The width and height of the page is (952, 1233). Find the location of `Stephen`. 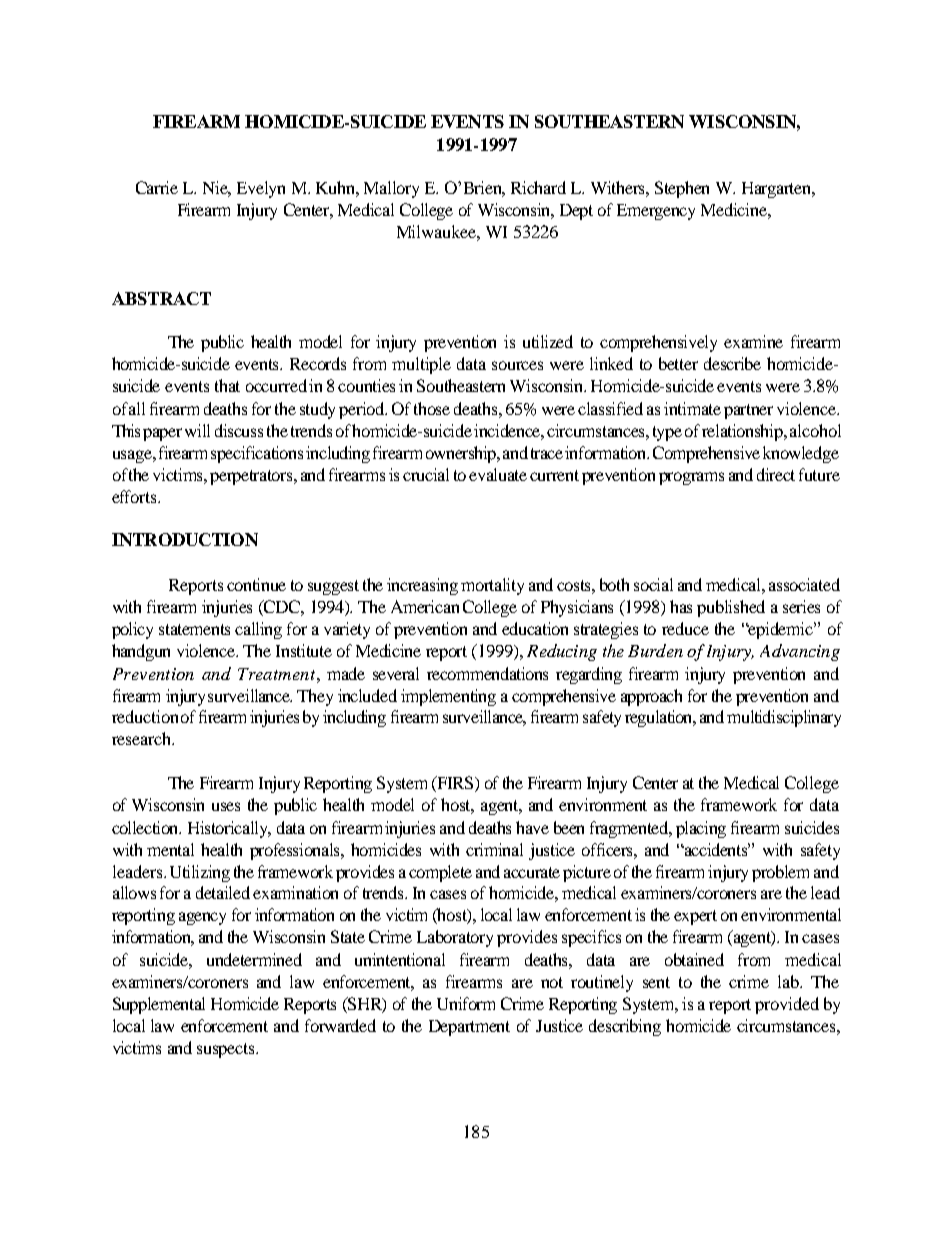

Stephen is located at coordinates (682, 189).
